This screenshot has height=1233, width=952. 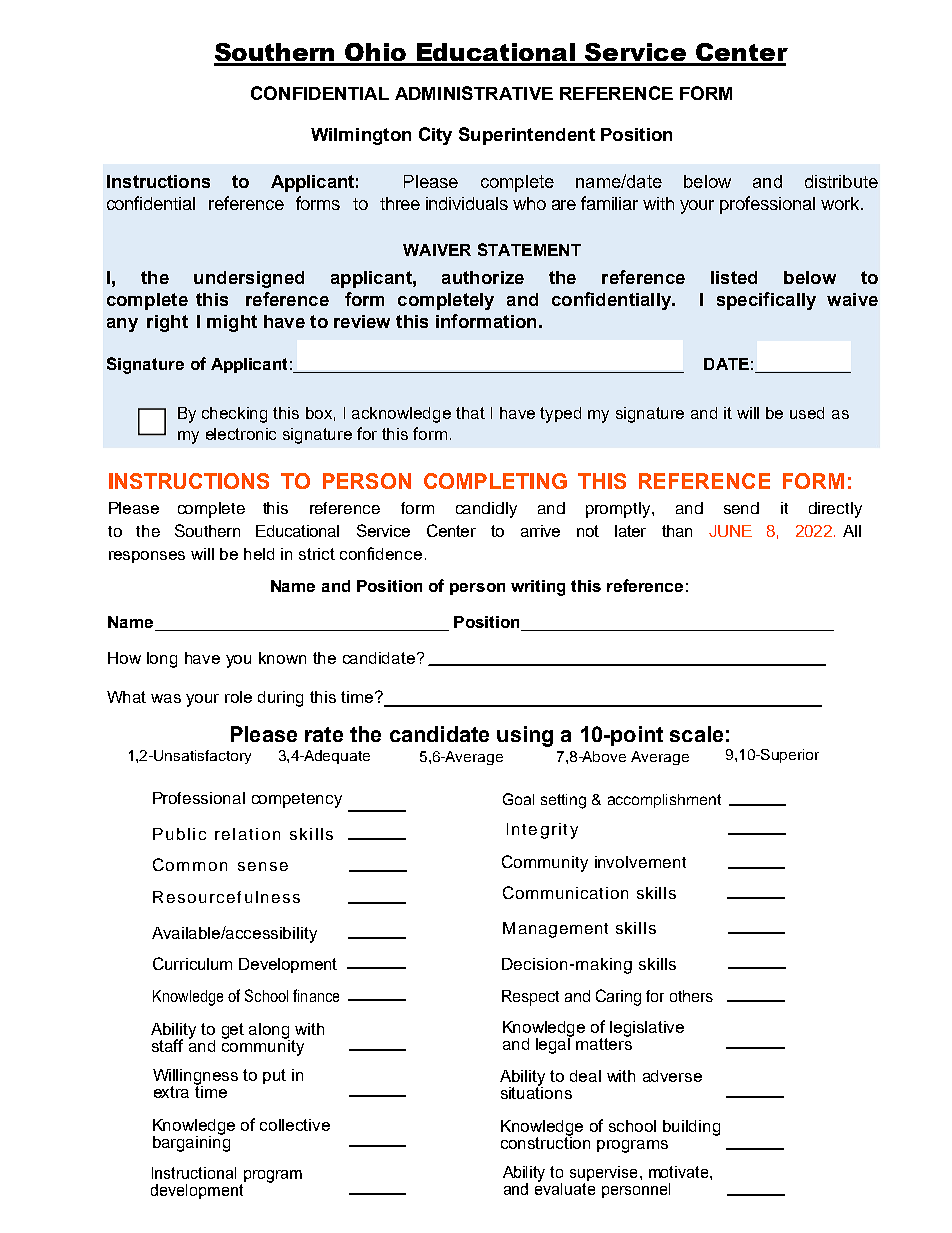 What do you see at coordinates (486, 510) in the screenshot?
I see `candidly` at bounding box center [486, 510].
